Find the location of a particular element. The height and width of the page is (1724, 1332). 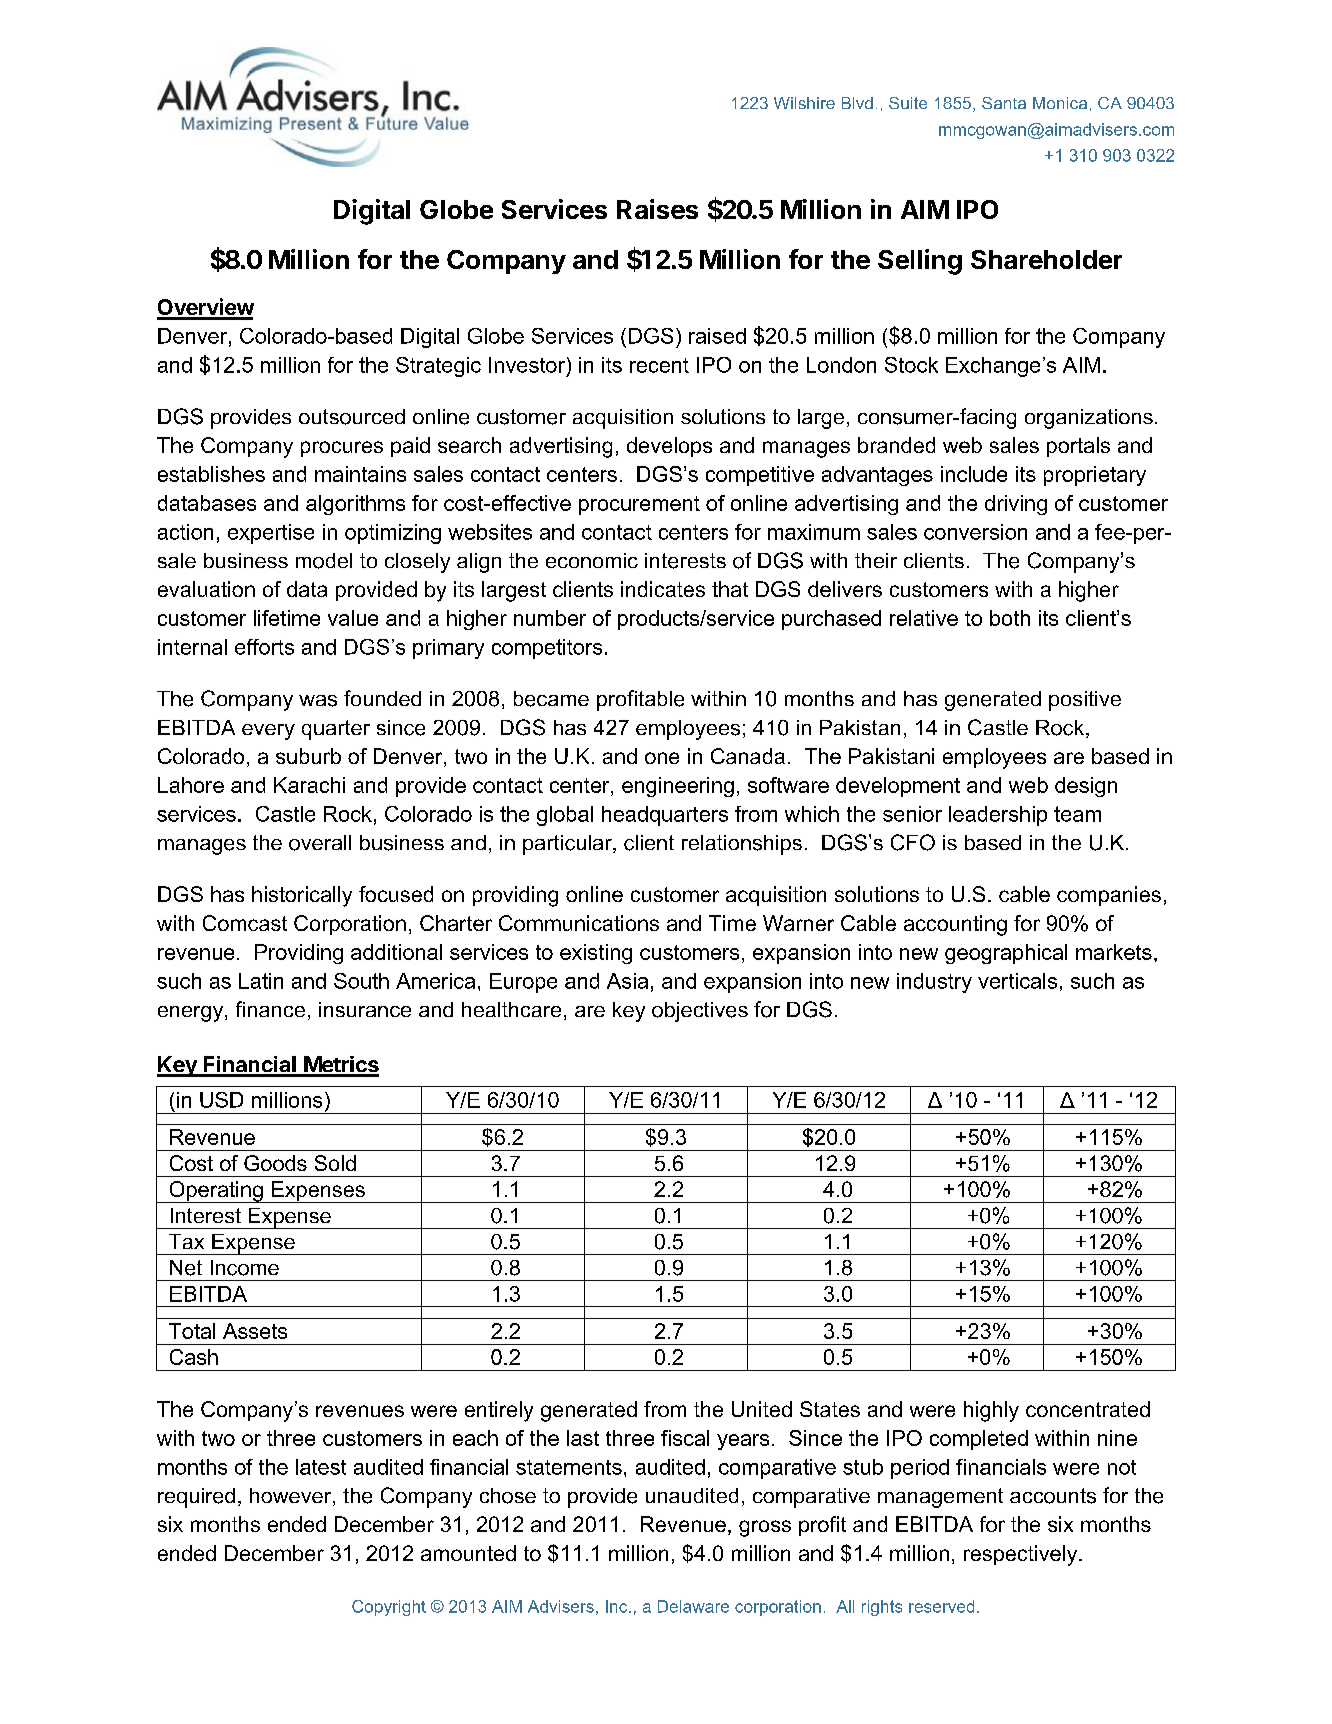

however is located at coordinates (292, 1497).
